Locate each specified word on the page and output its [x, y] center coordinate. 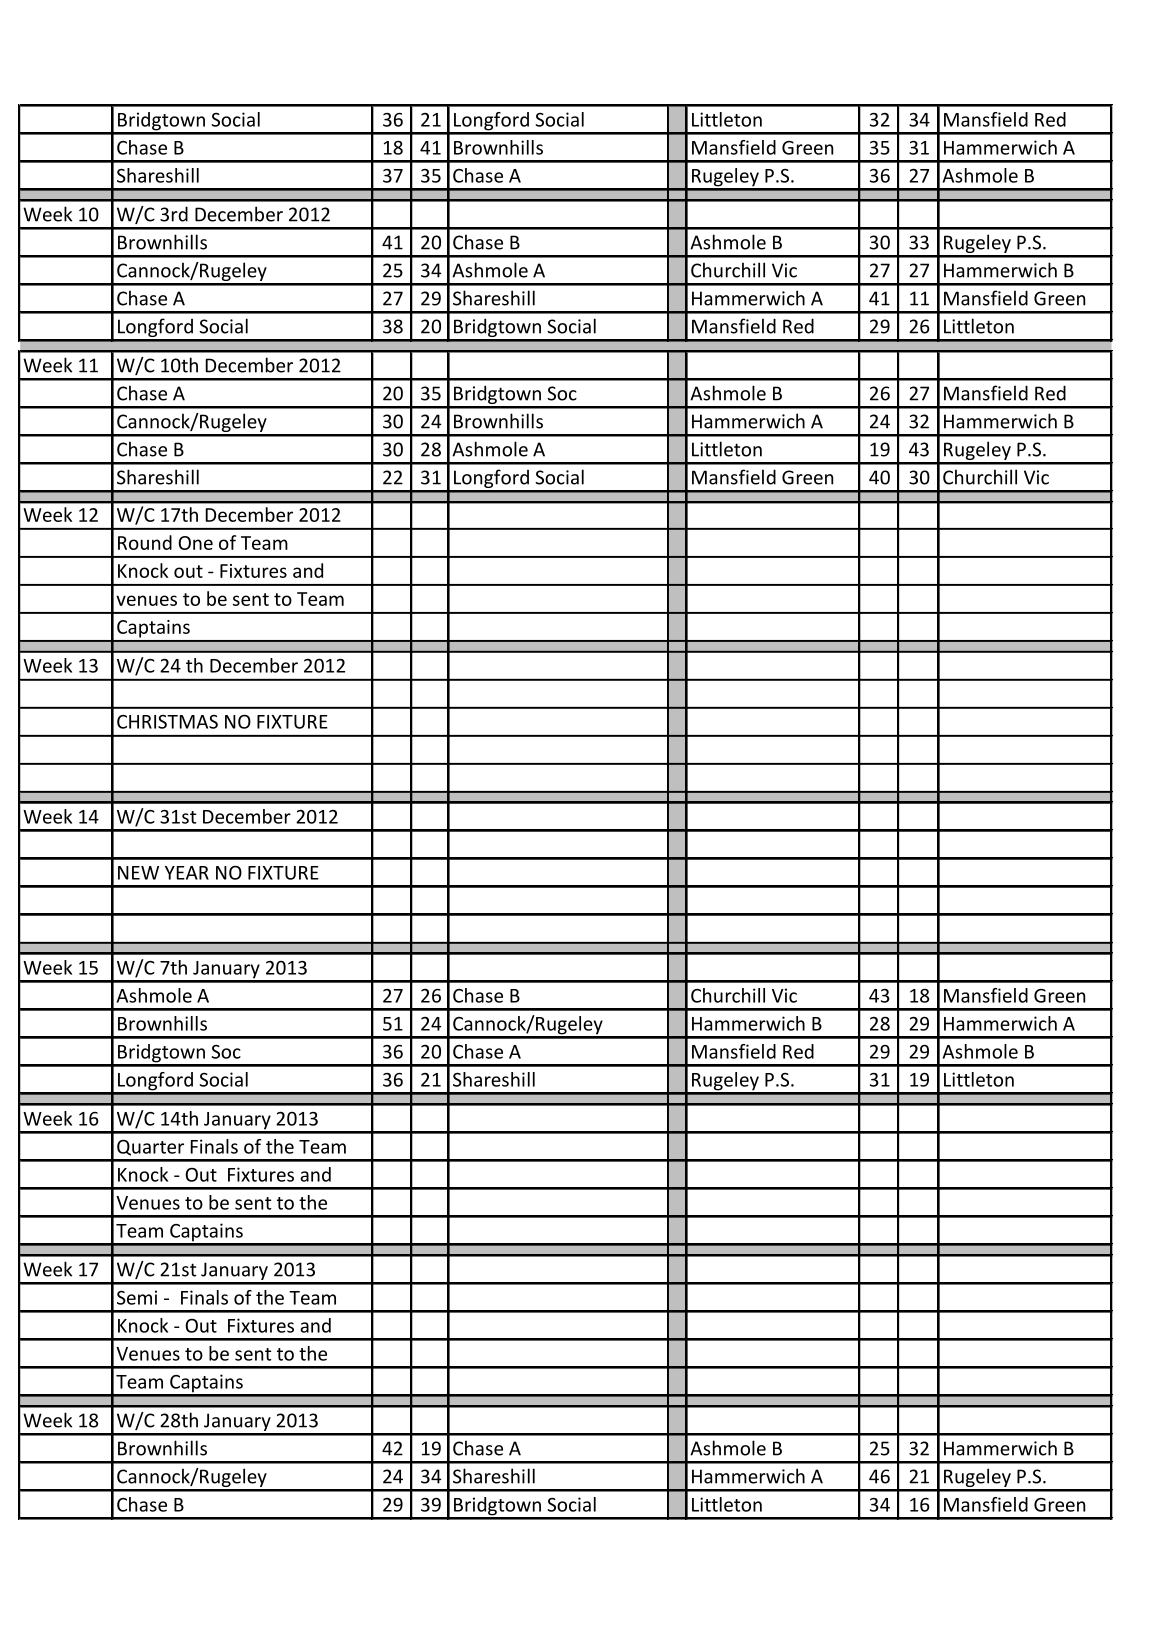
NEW [138, 873]
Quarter [150, 1147]
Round [145, 542]
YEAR [187, 873]
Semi [137, 1297]
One [195, 543]
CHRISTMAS [167, 722]
